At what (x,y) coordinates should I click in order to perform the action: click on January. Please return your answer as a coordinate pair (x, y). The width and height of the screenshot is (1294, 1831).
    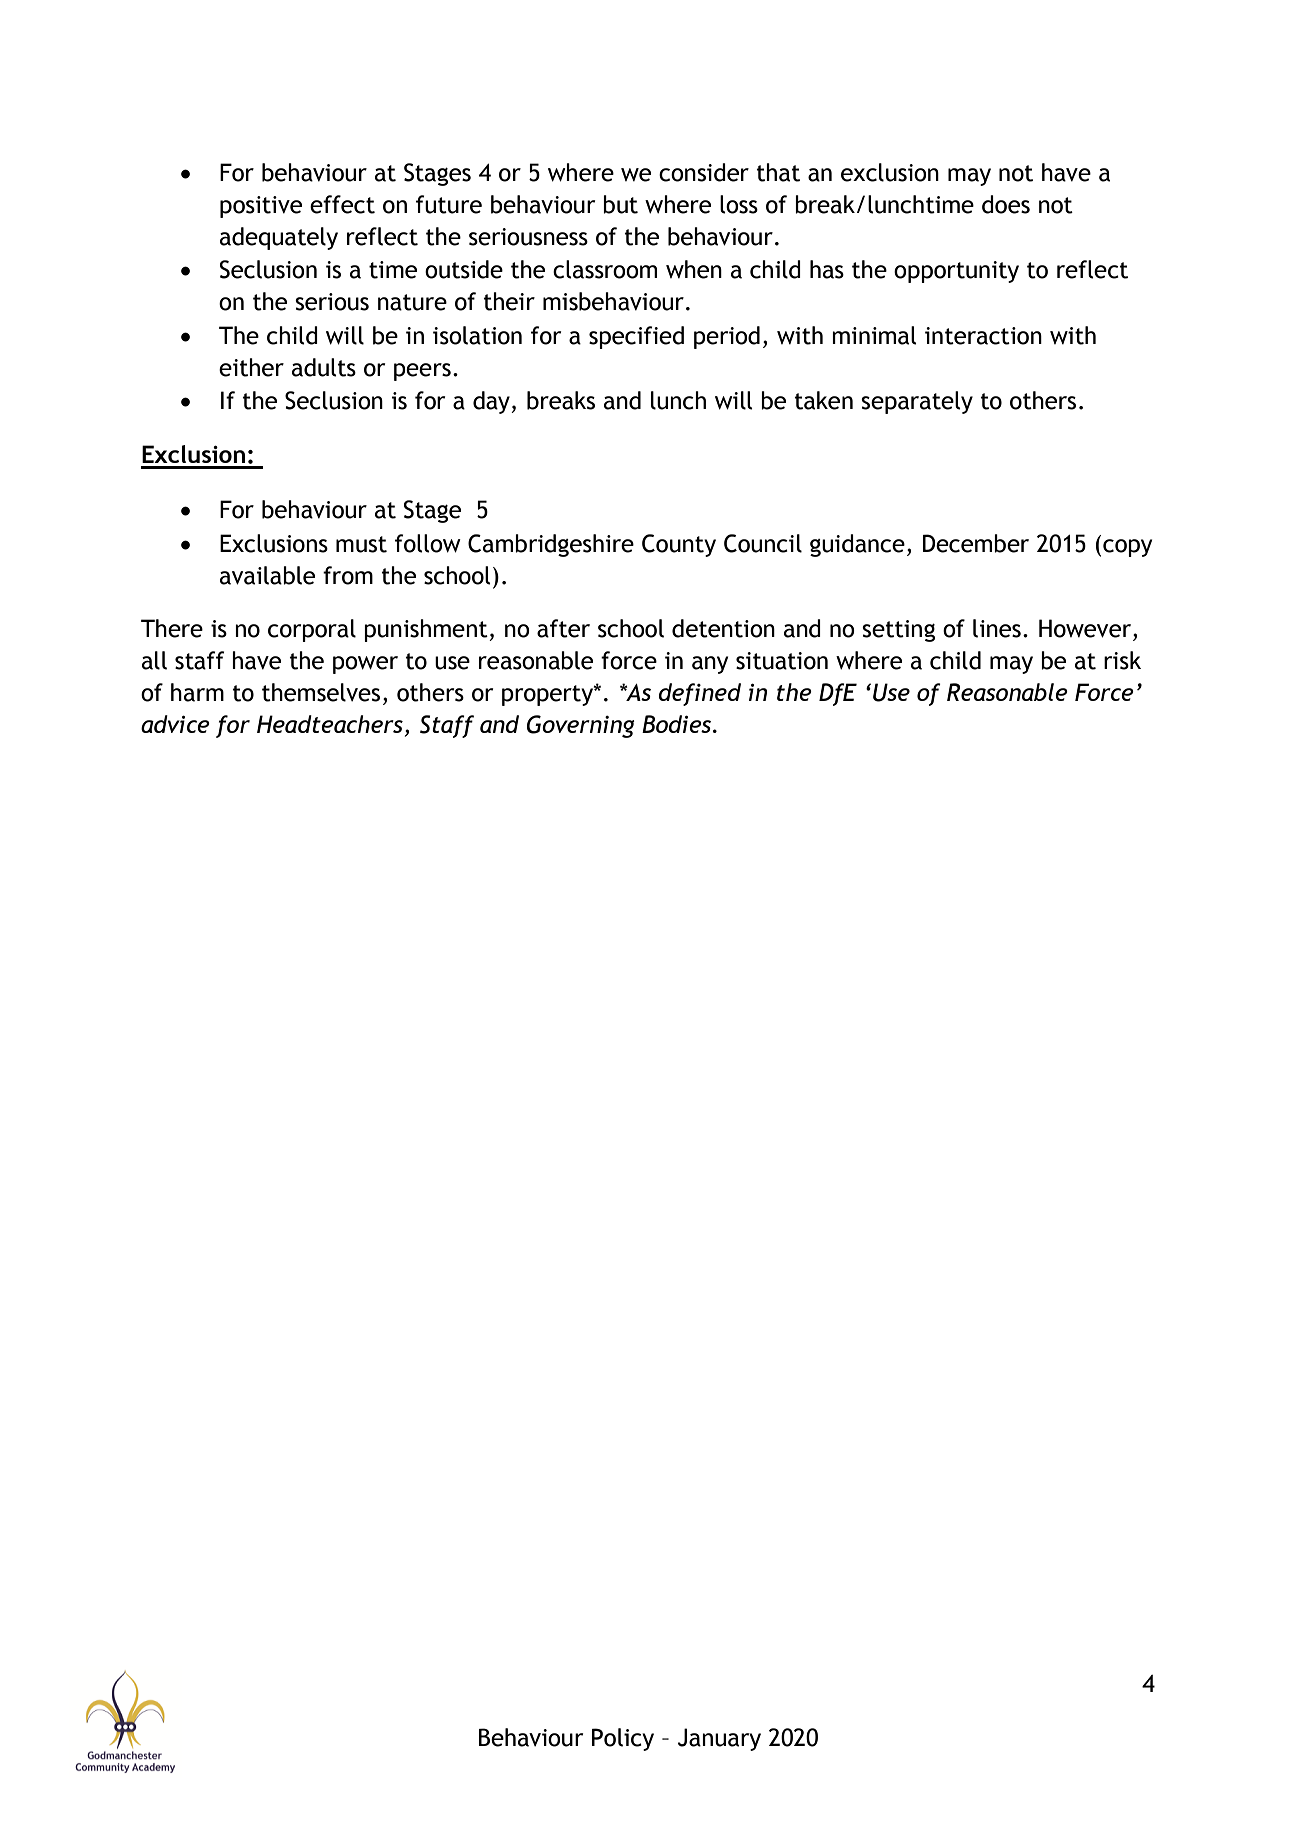
    Looking at the image, I should click on (719, 1739).
